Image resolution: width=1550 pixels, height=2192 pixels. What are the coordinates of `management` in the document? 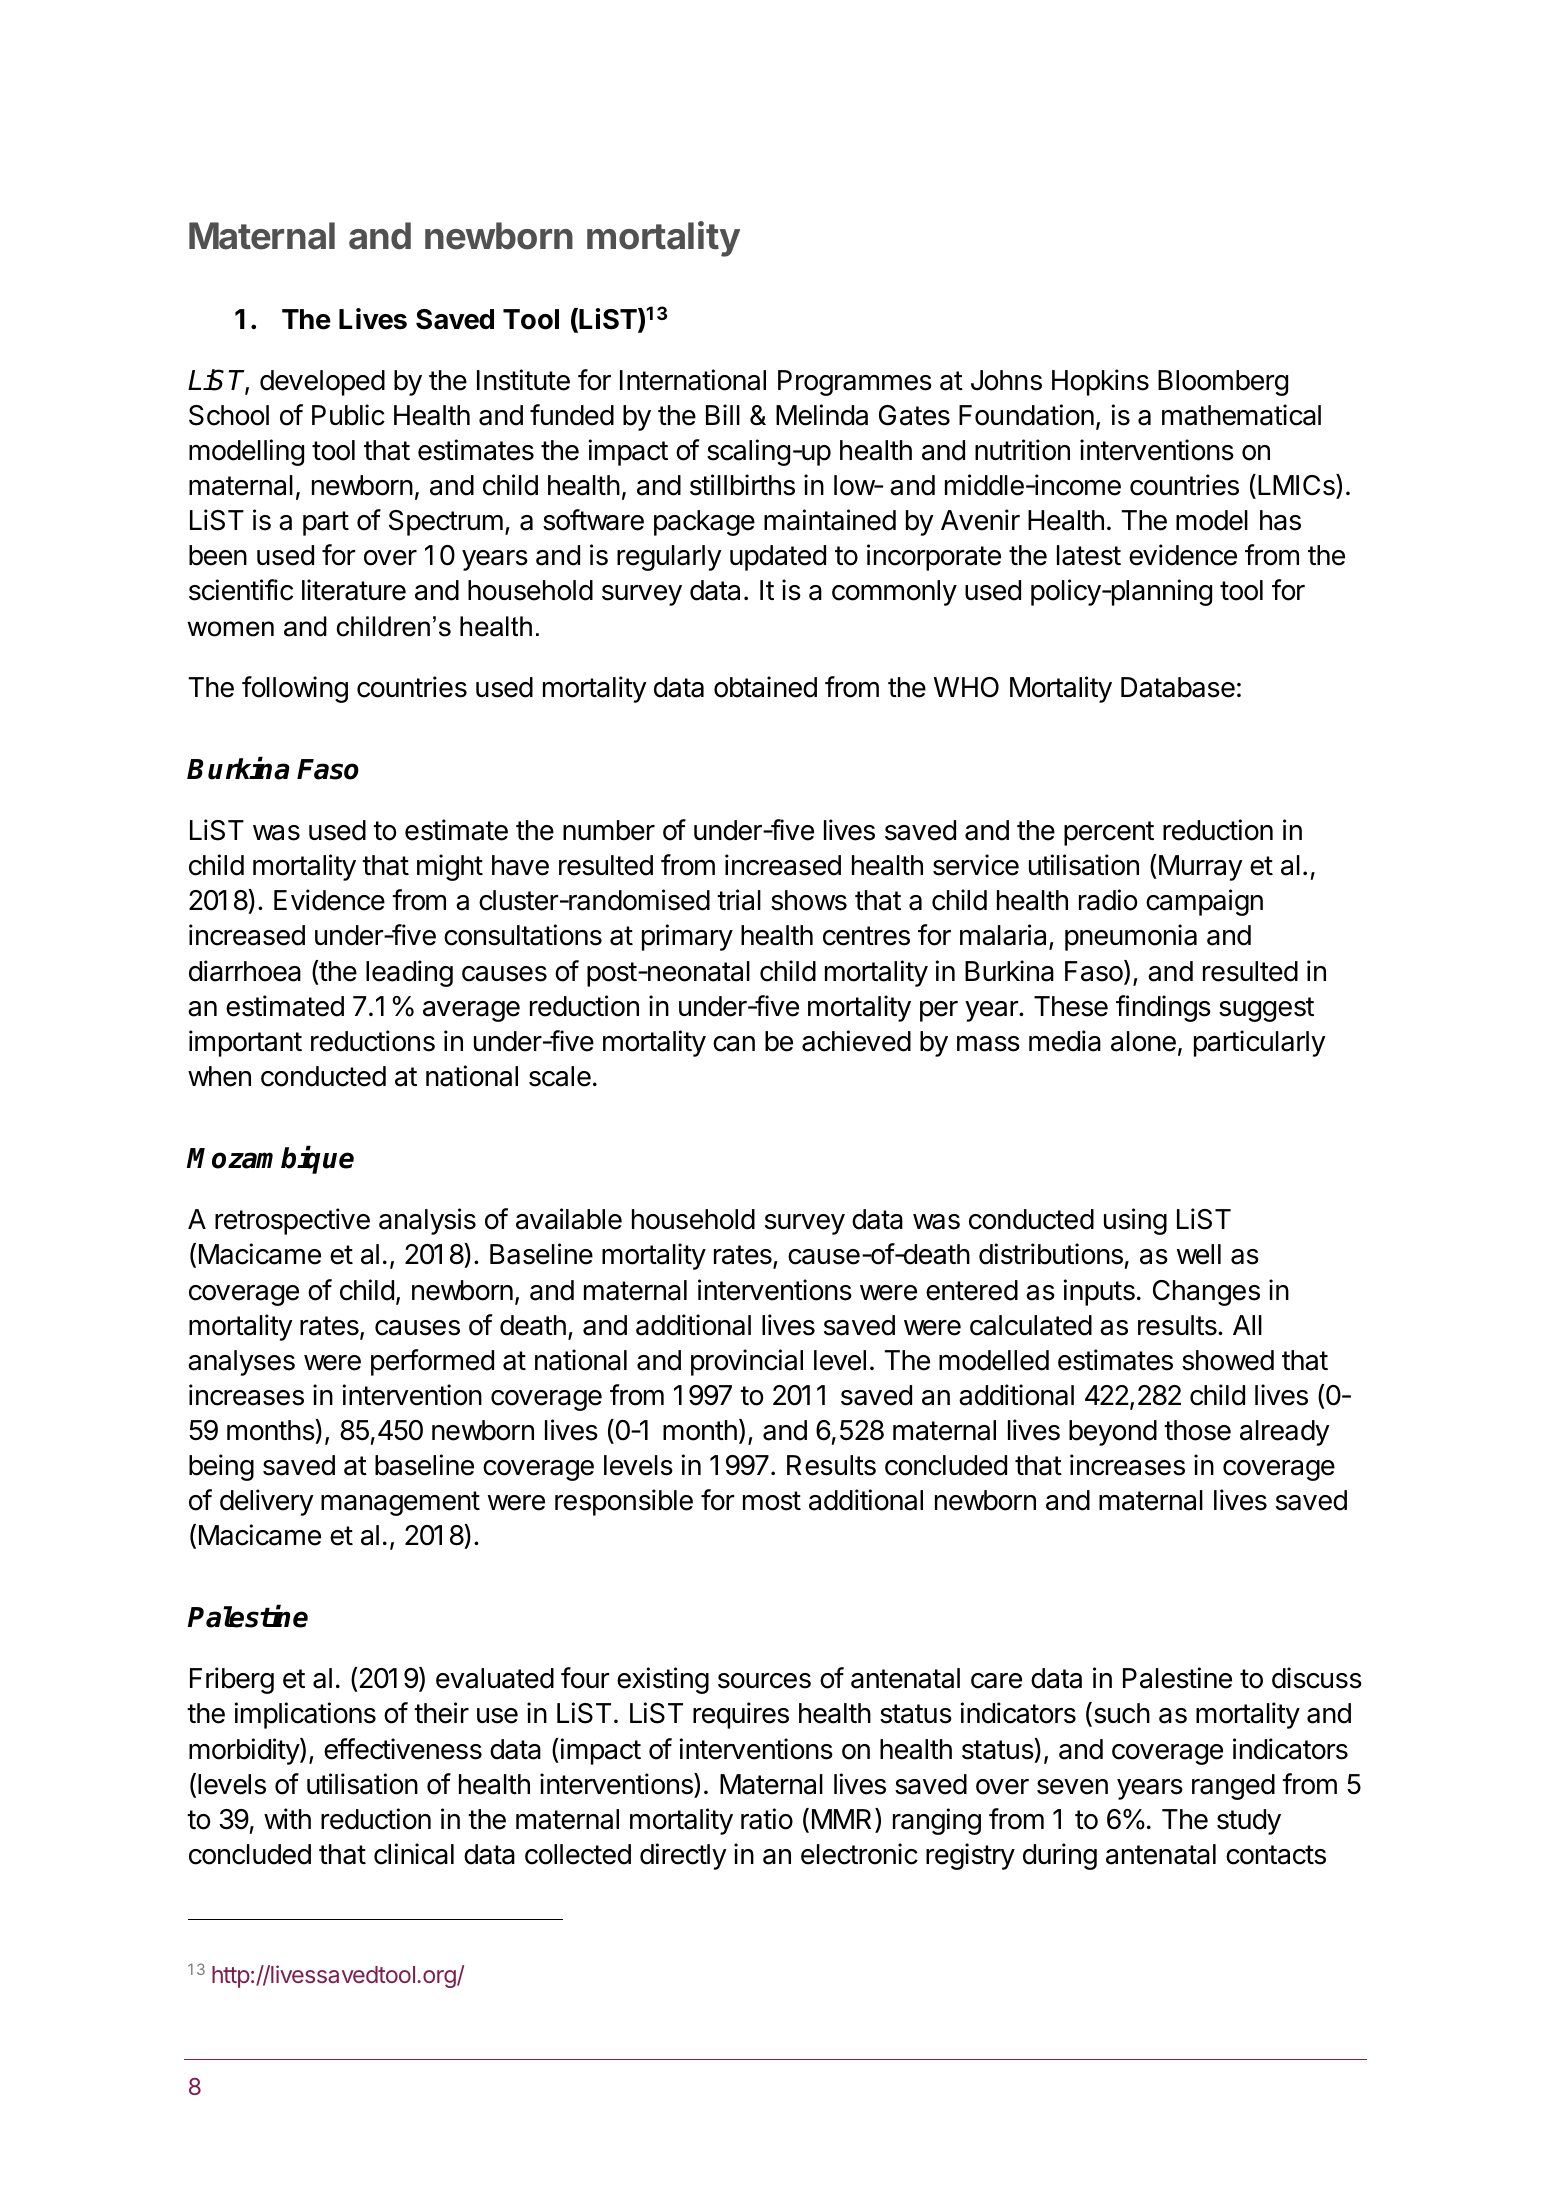 It's located at (400, 1503).
